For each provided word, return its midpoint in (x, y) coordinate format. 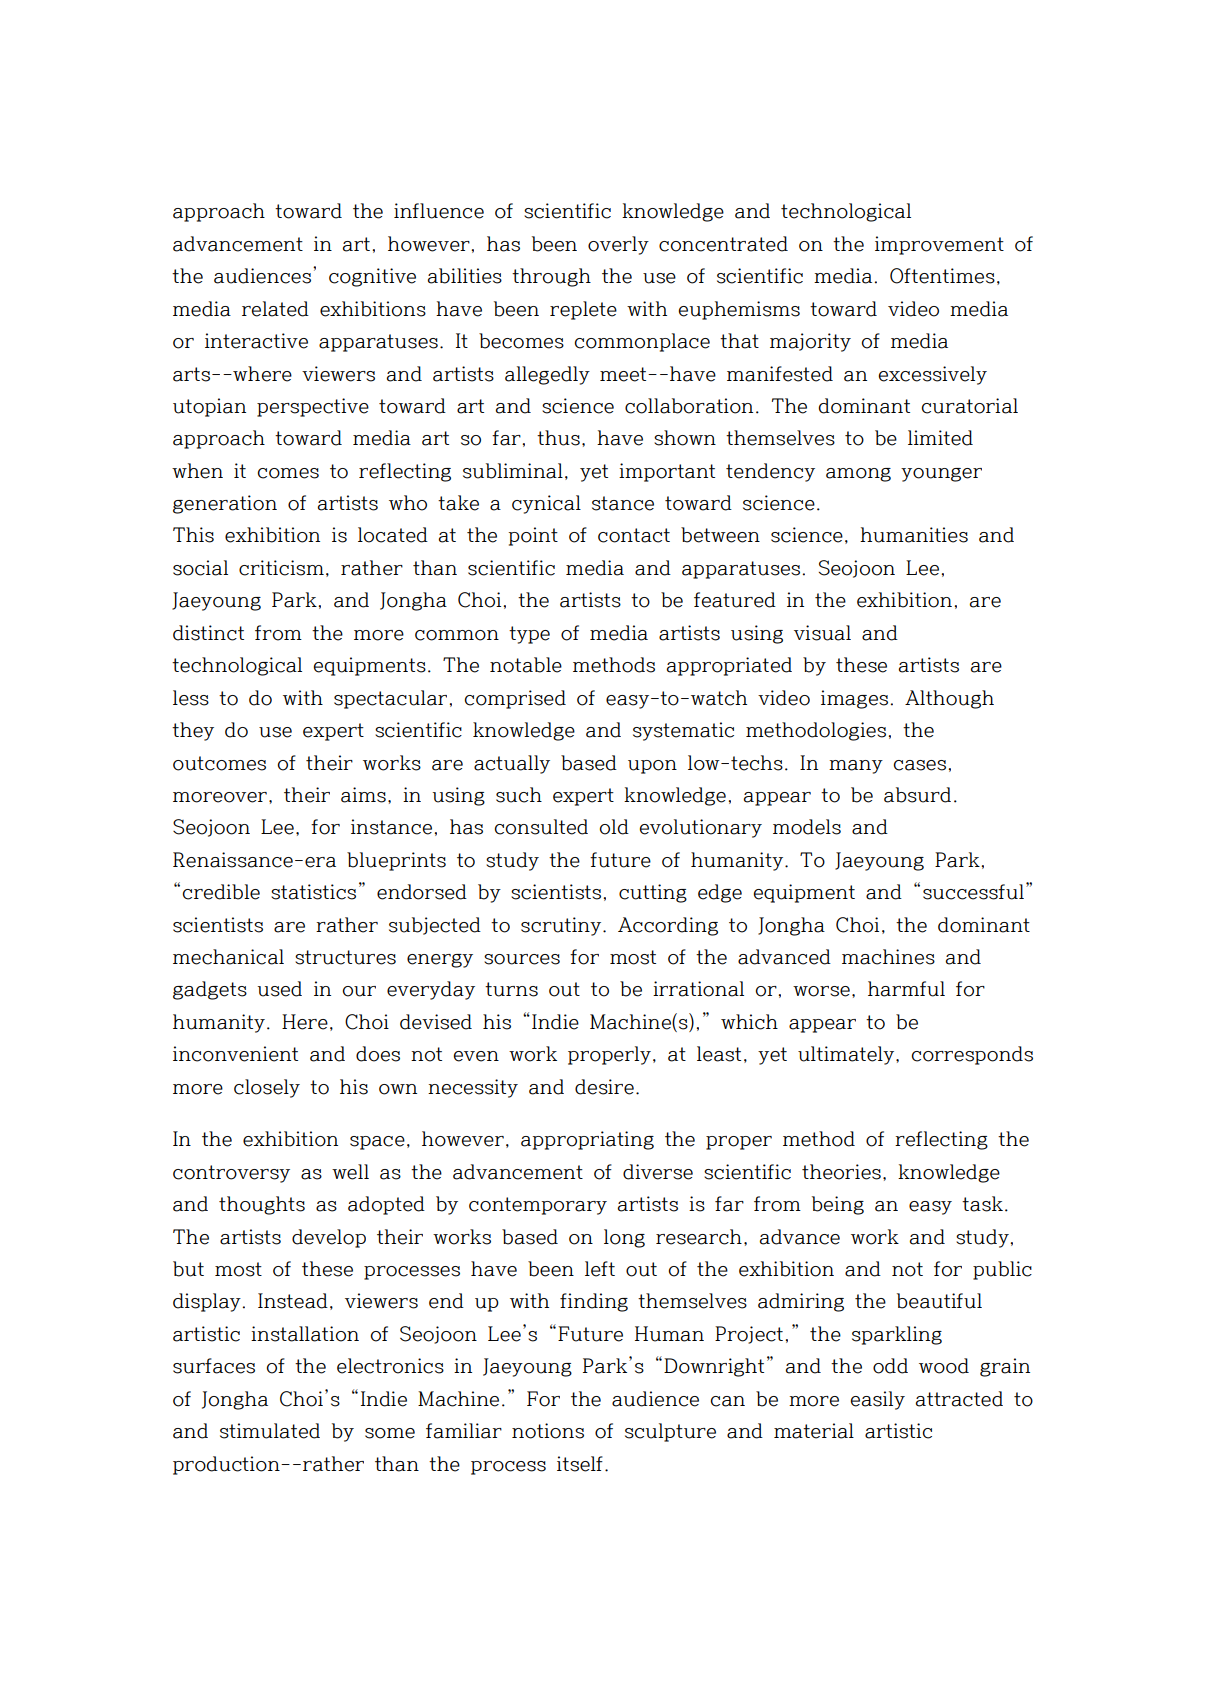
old (614, 827)
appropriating (587, 1140)
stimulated (270, 1431)
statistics (313, 892)
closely (267, 1088)
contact (634, 535)
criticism (281, 568)
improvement (939, 245)
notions (548, 1431)
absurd (917, 795)
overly (618, 245)
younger (941, 475)
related (275, 309)
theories (841, 1172)
